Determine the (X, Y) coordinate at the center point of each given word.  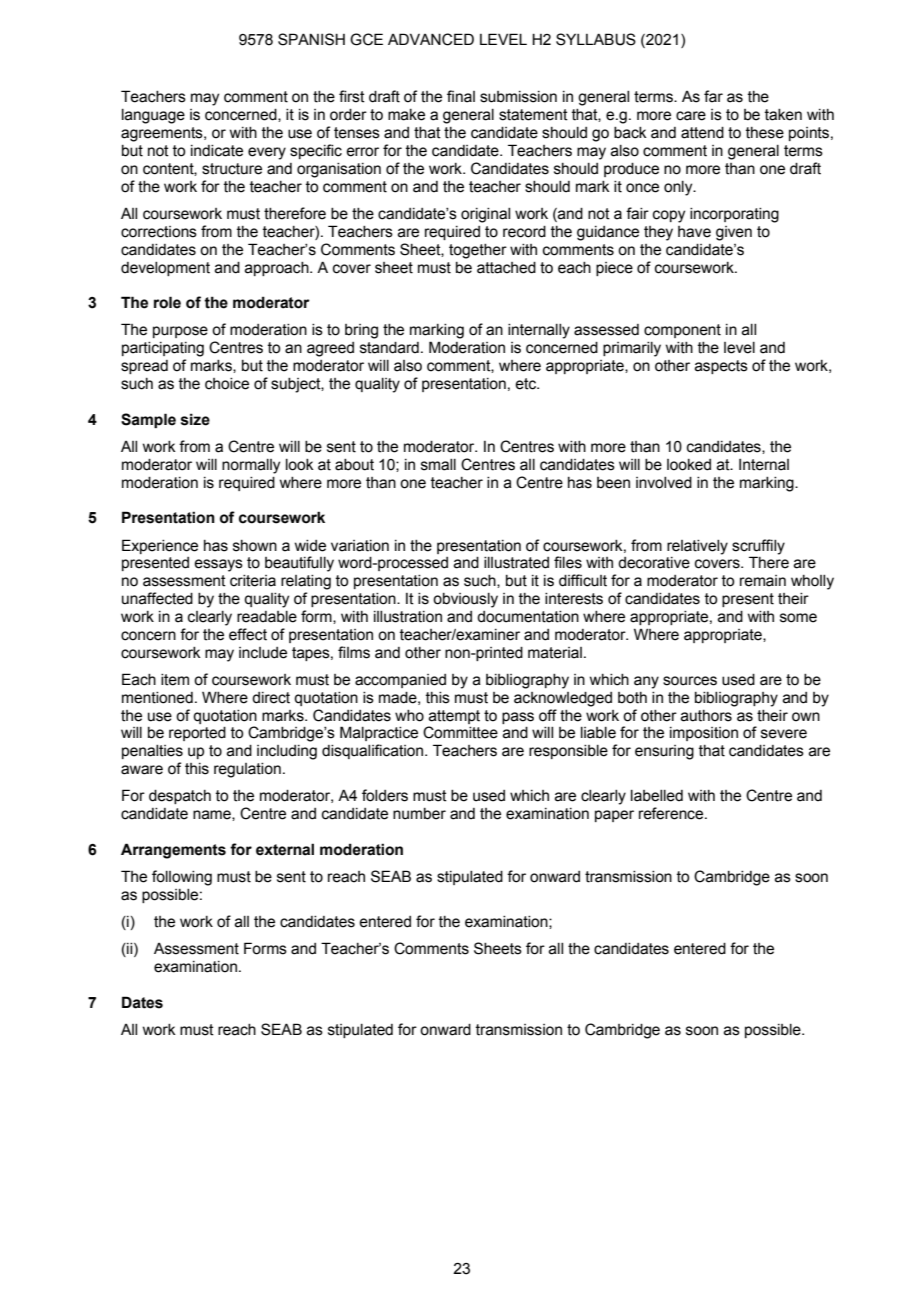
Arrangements (173, 851)
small (438, 465)
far (713, 96)
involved (664, 483)
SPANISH (311, 39)
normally (251, 466)
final (461, 96)
